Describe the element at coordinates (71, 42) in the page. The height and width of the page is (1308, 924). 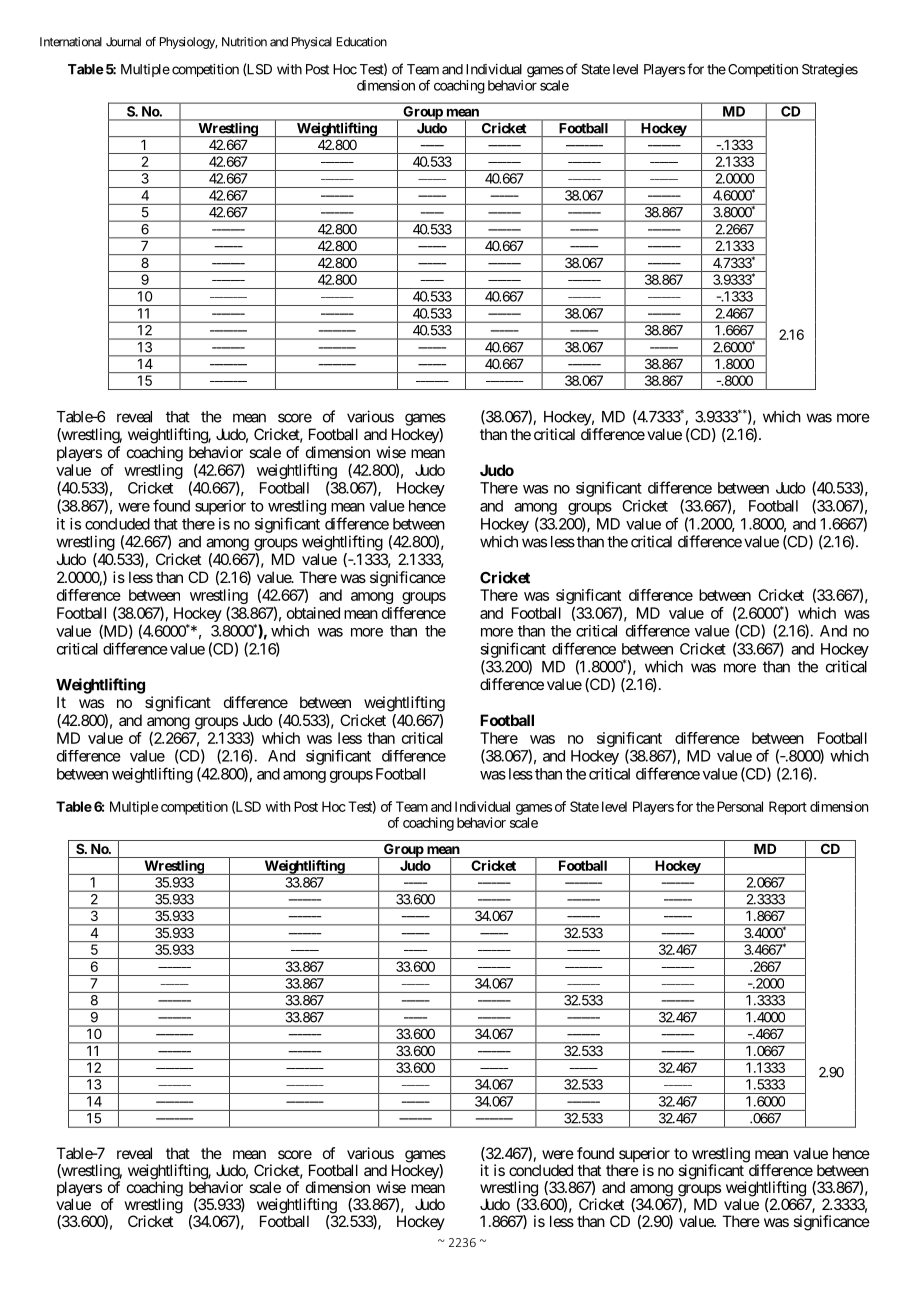
I see `International` at that location.
